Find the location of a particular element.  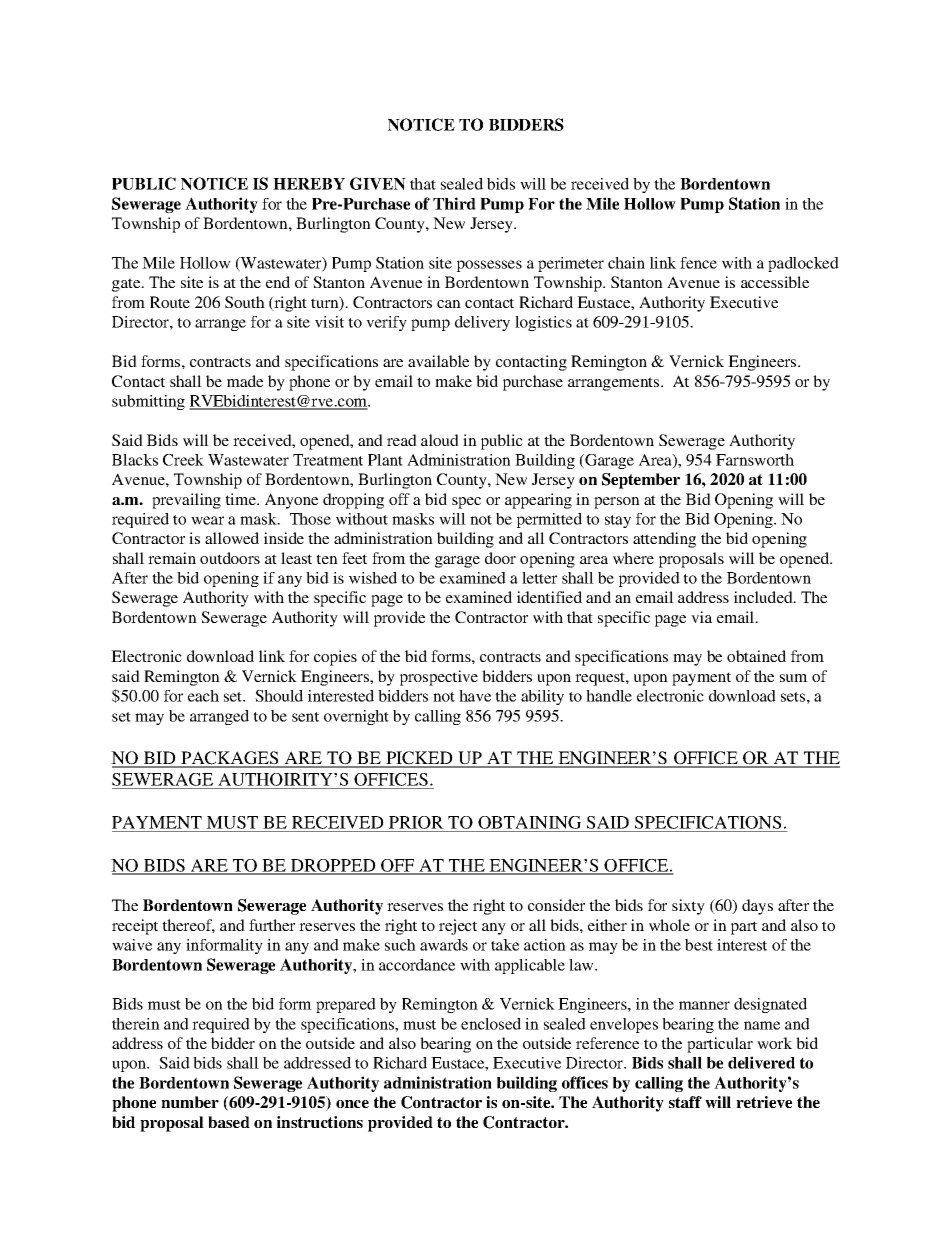

sixty is located at coordinates (688, 907).
